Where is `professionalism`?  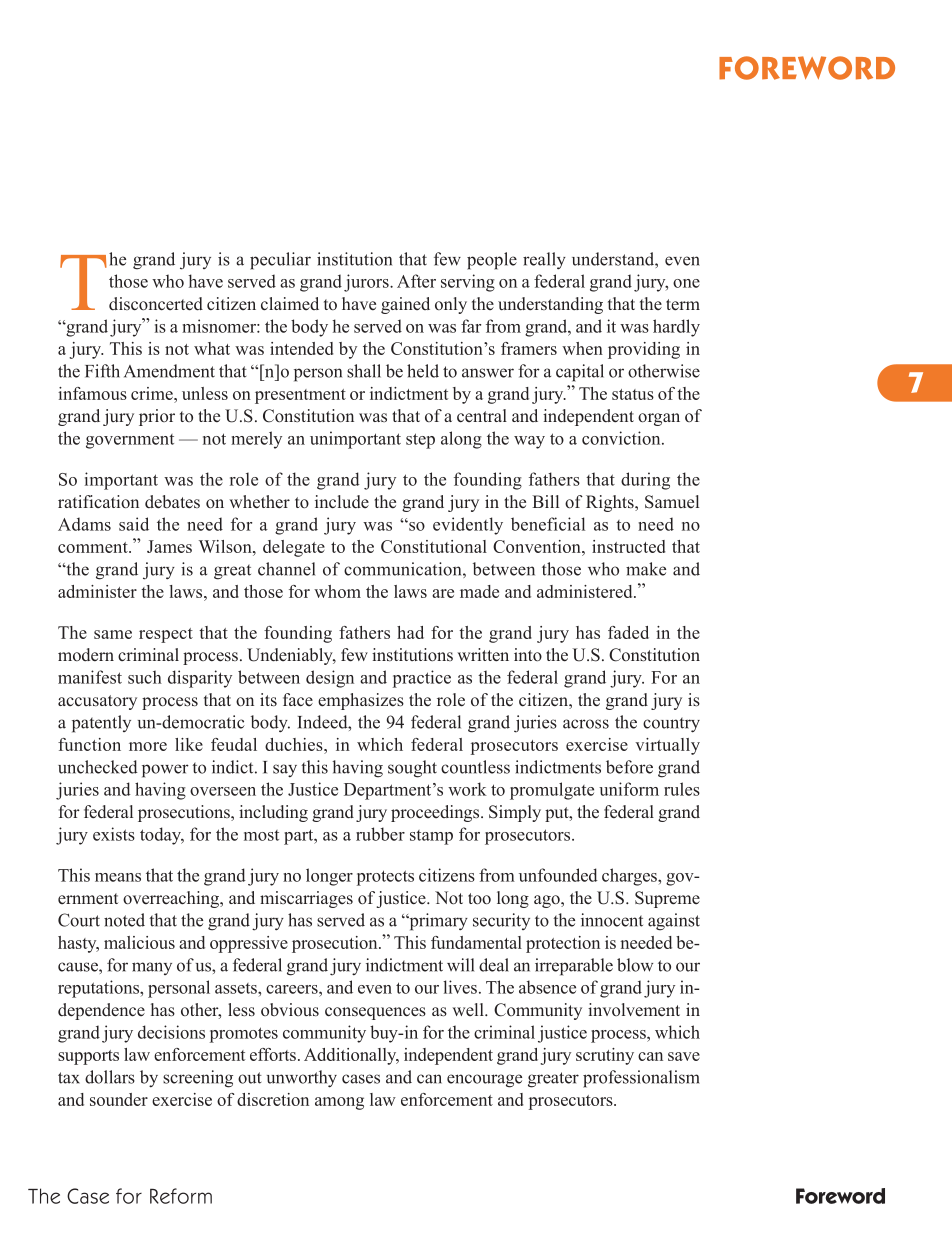 professionalism is located at coordinates (641, 1079).
